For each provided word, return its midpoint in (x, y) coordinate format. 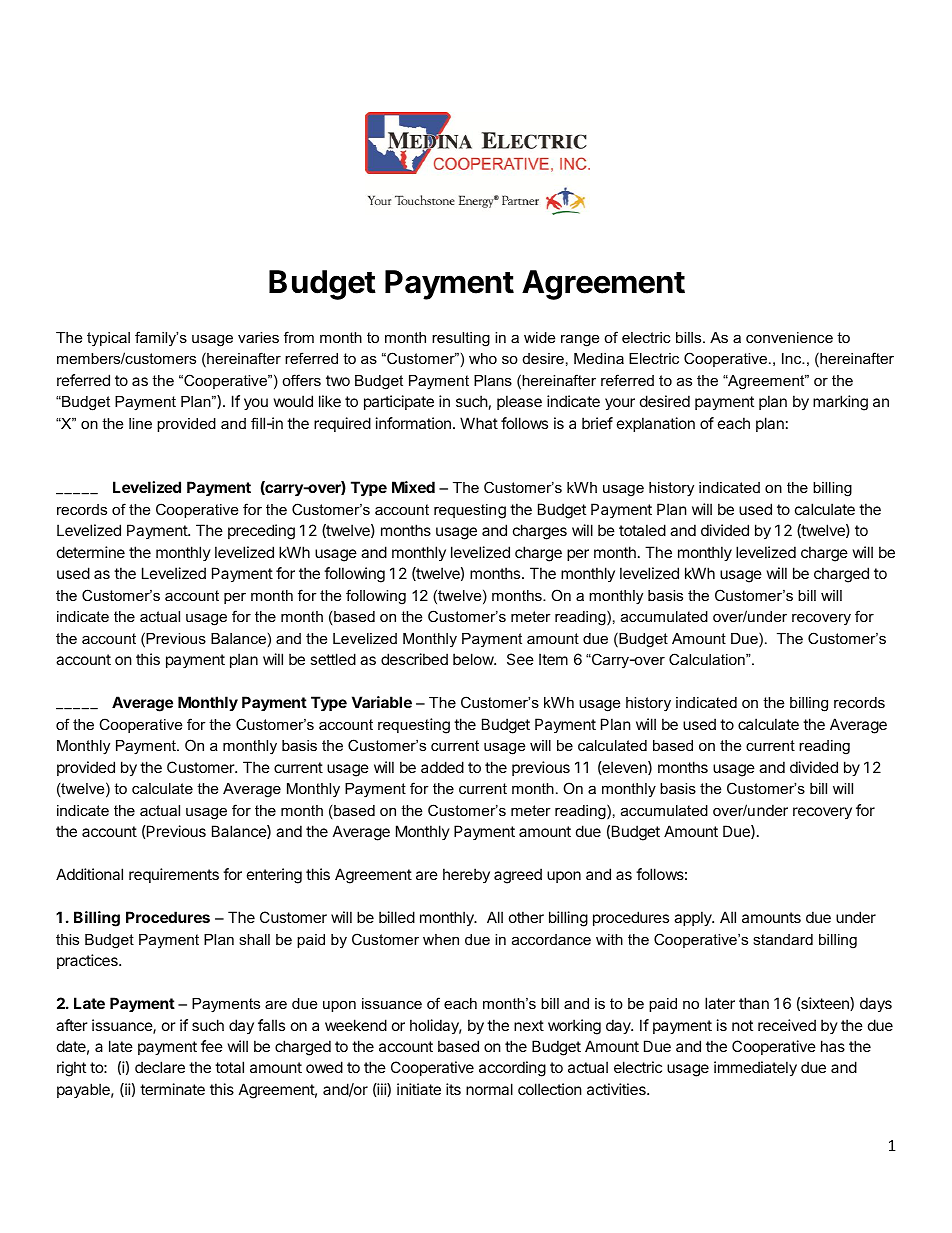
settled (333, 659)
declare (160, 1067)
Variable (382, 702)
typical (108, 339)
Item (553, 659)
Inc (793, 358)
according (512, 1069)
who (483, 358)
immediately (755, 1068)
